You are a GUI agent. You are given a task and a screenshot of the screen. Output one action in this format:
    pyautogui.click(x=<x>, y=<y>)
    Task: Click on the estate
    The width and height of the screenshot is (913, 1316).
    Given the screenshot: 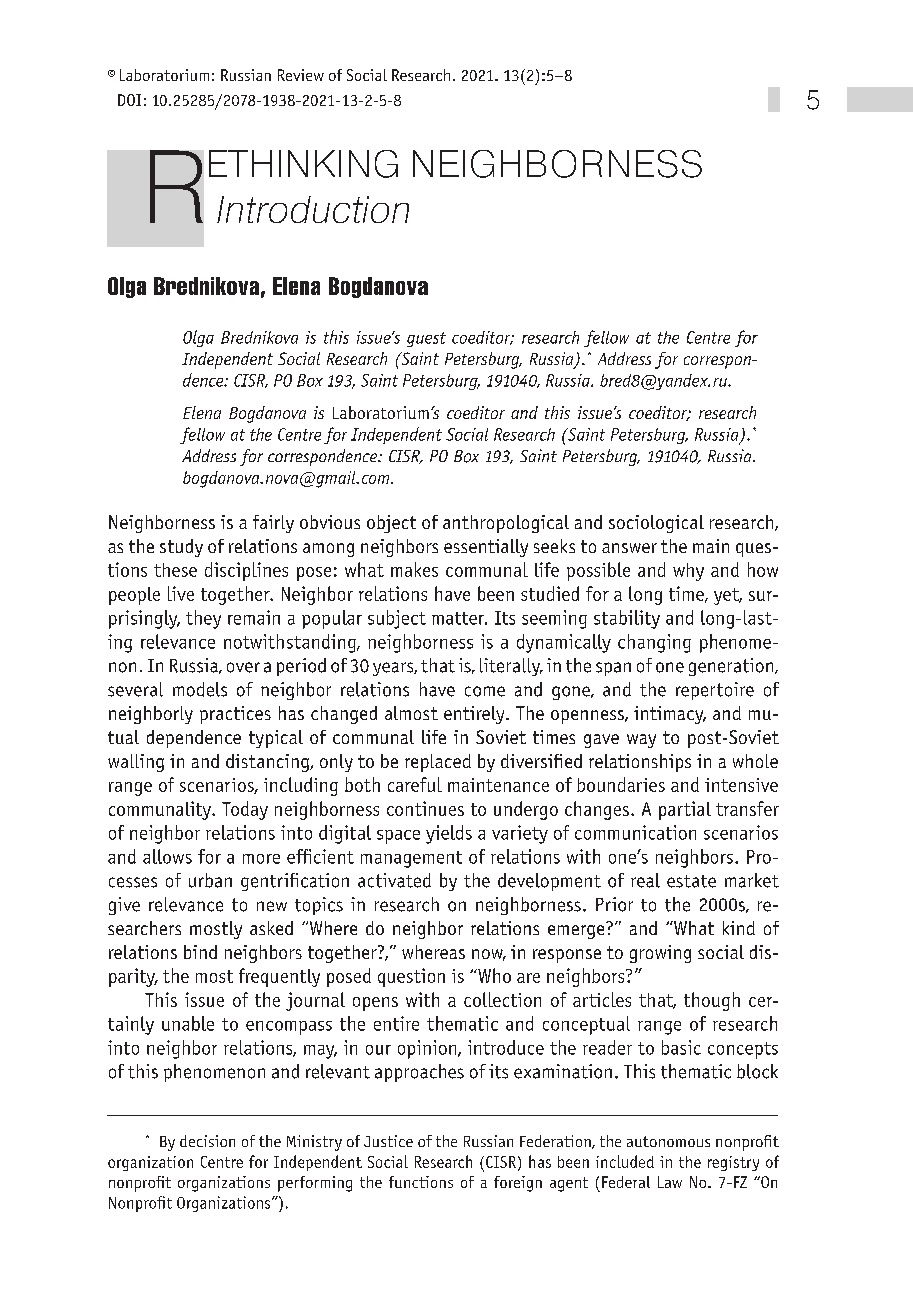 What is the action you would take?
    pyautogui.click(x=691, y=881)
